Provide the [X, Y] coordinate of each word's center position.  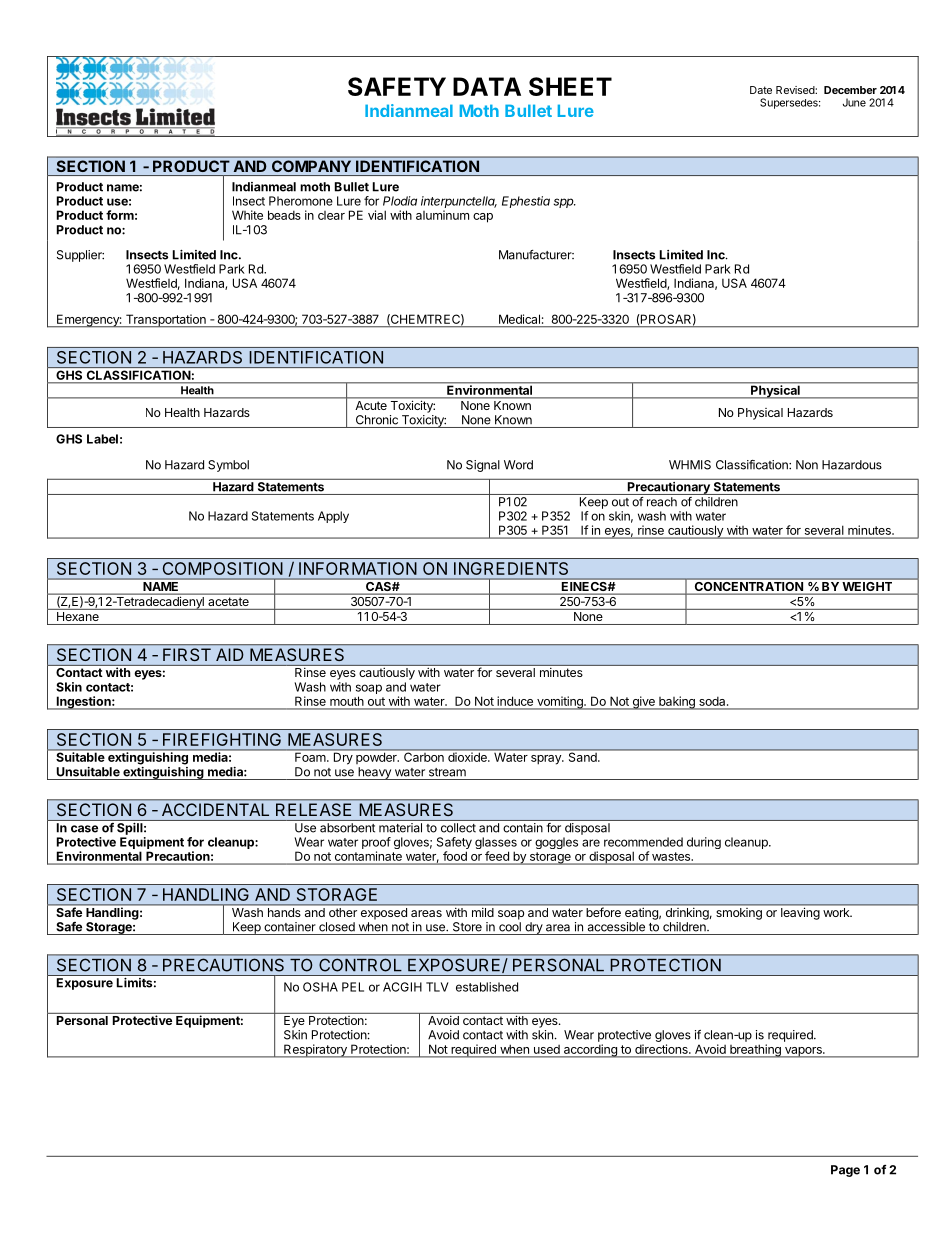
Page [845, 1171]
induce [515, 701]
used [547, 1049]
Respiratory [315, 1051]
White [247, 215]
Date [761, 90]
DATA [487, 86]
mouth [347, 701]
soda [713, 701]
